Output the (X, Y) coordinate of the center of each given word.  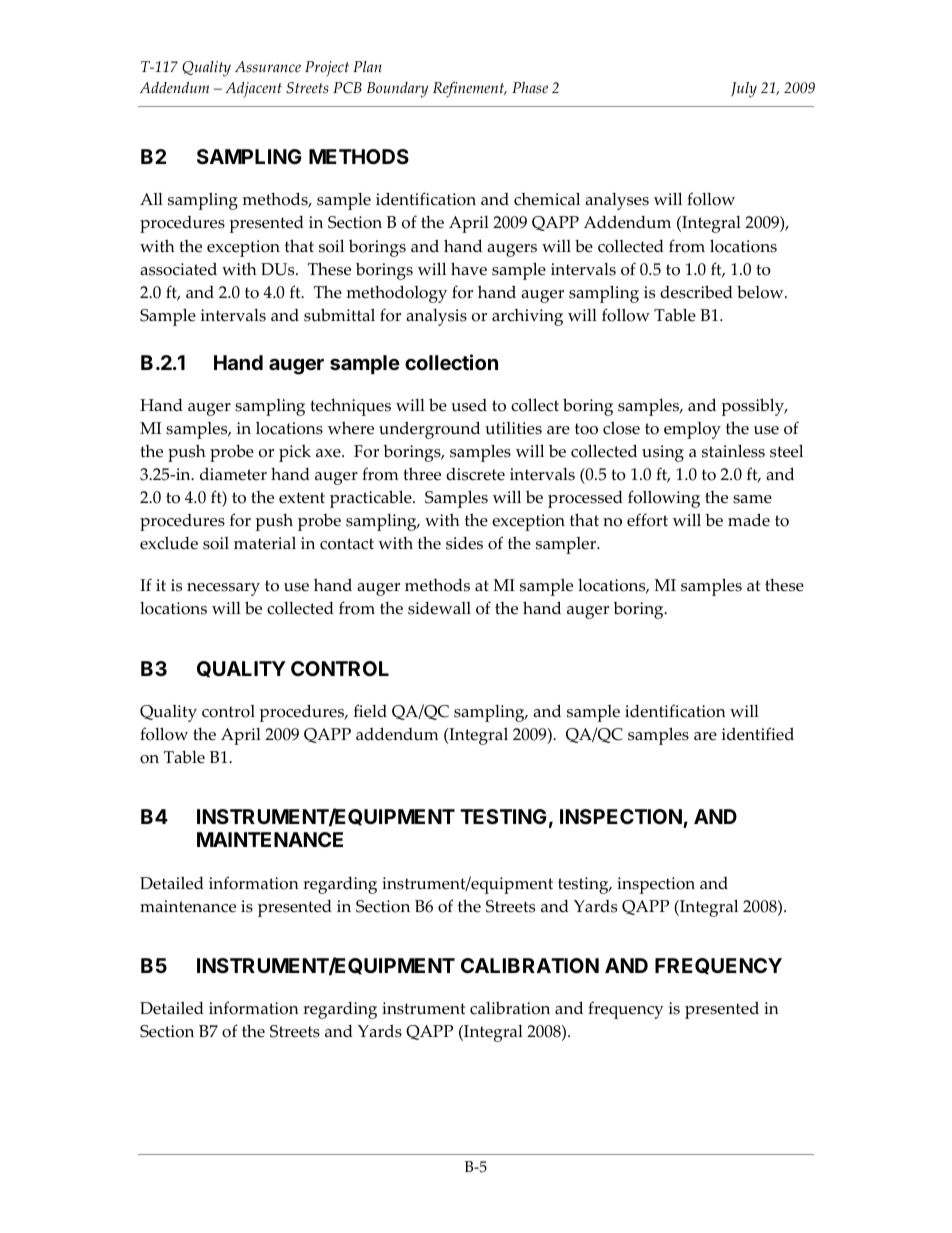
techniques (350, 407)
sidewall (439, 608)
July (744, 90)
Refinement (469, 90)
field (370, 711)
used (469, 405)
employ (692, 430)
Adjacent (253, 90)
